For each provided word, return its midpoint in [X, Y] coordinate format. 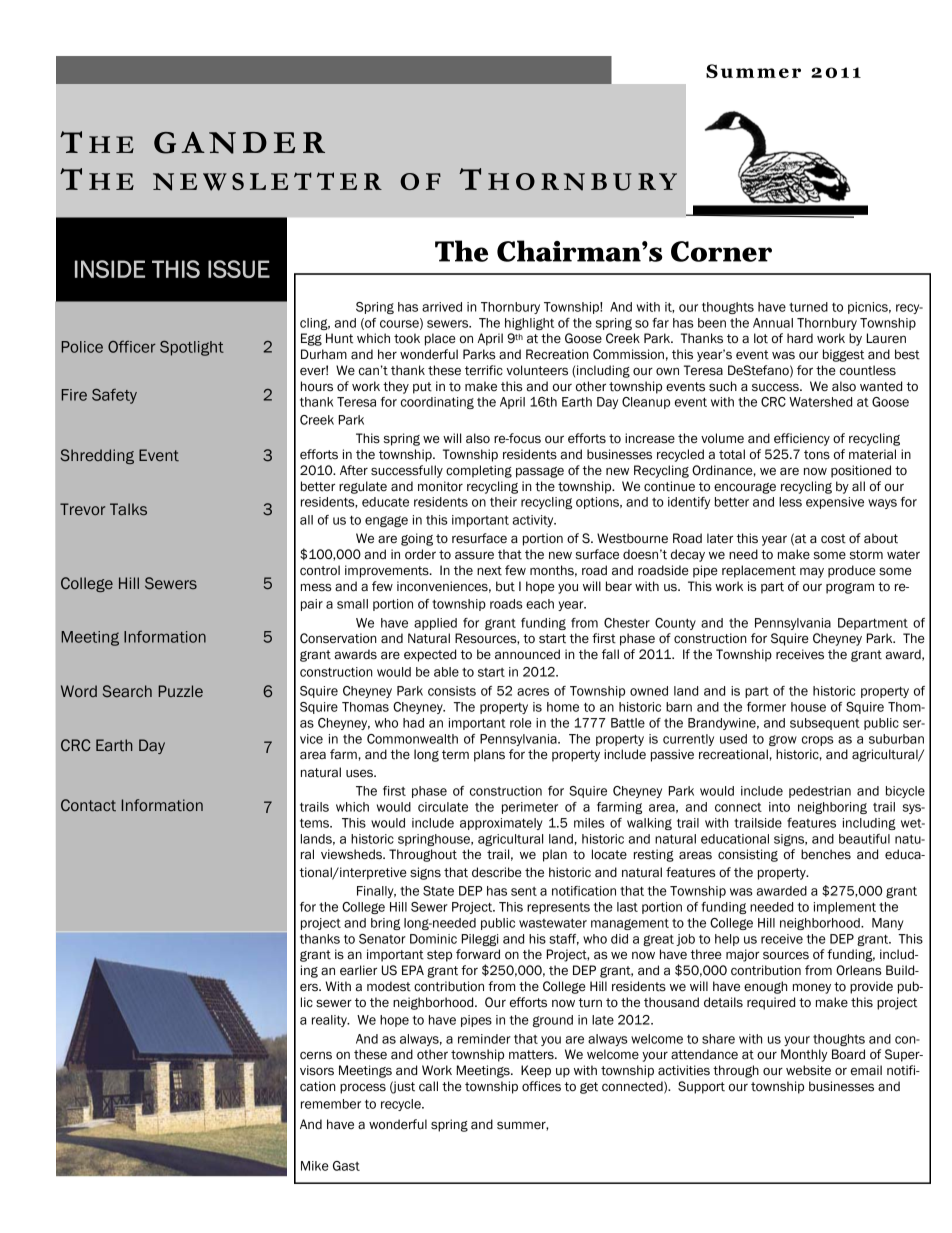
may [812, 572]
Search [127, 691]
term [455, 755]
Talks [128, 509]
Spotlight [192, 348]
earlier [358, 970]
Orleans [858, 970]
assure [474, 555]
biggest [843, 355]
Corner [721, 251]
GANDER [239, 143]
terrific [484, 370]
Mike [315, 1166]
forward [478, 954]
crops [818, 741]
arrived [442, 307]
